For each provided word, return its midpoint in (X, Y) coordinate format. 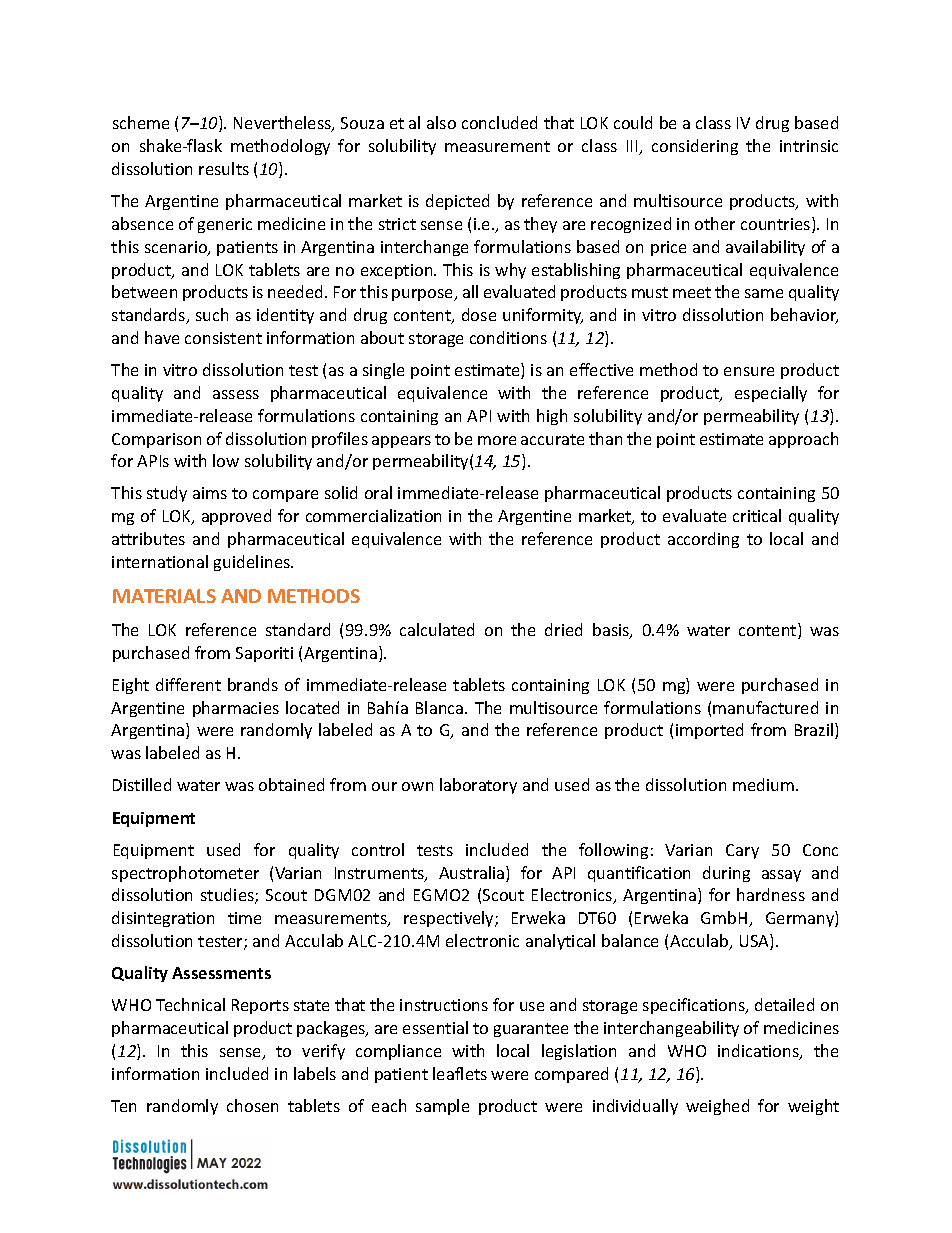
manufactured (765, 707)
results (224, 168)
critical (757, 515)
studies (228, 896)
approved (236, 517)
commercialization (373, 515)
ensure (749, 371)
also (441, 122)
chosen (252, 1105)
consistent (223, 338)
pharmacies (236, 709)
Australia (473, 874)
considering (695, 147)
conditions (508, 337)
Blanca (441, 707)
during (726, 874)
